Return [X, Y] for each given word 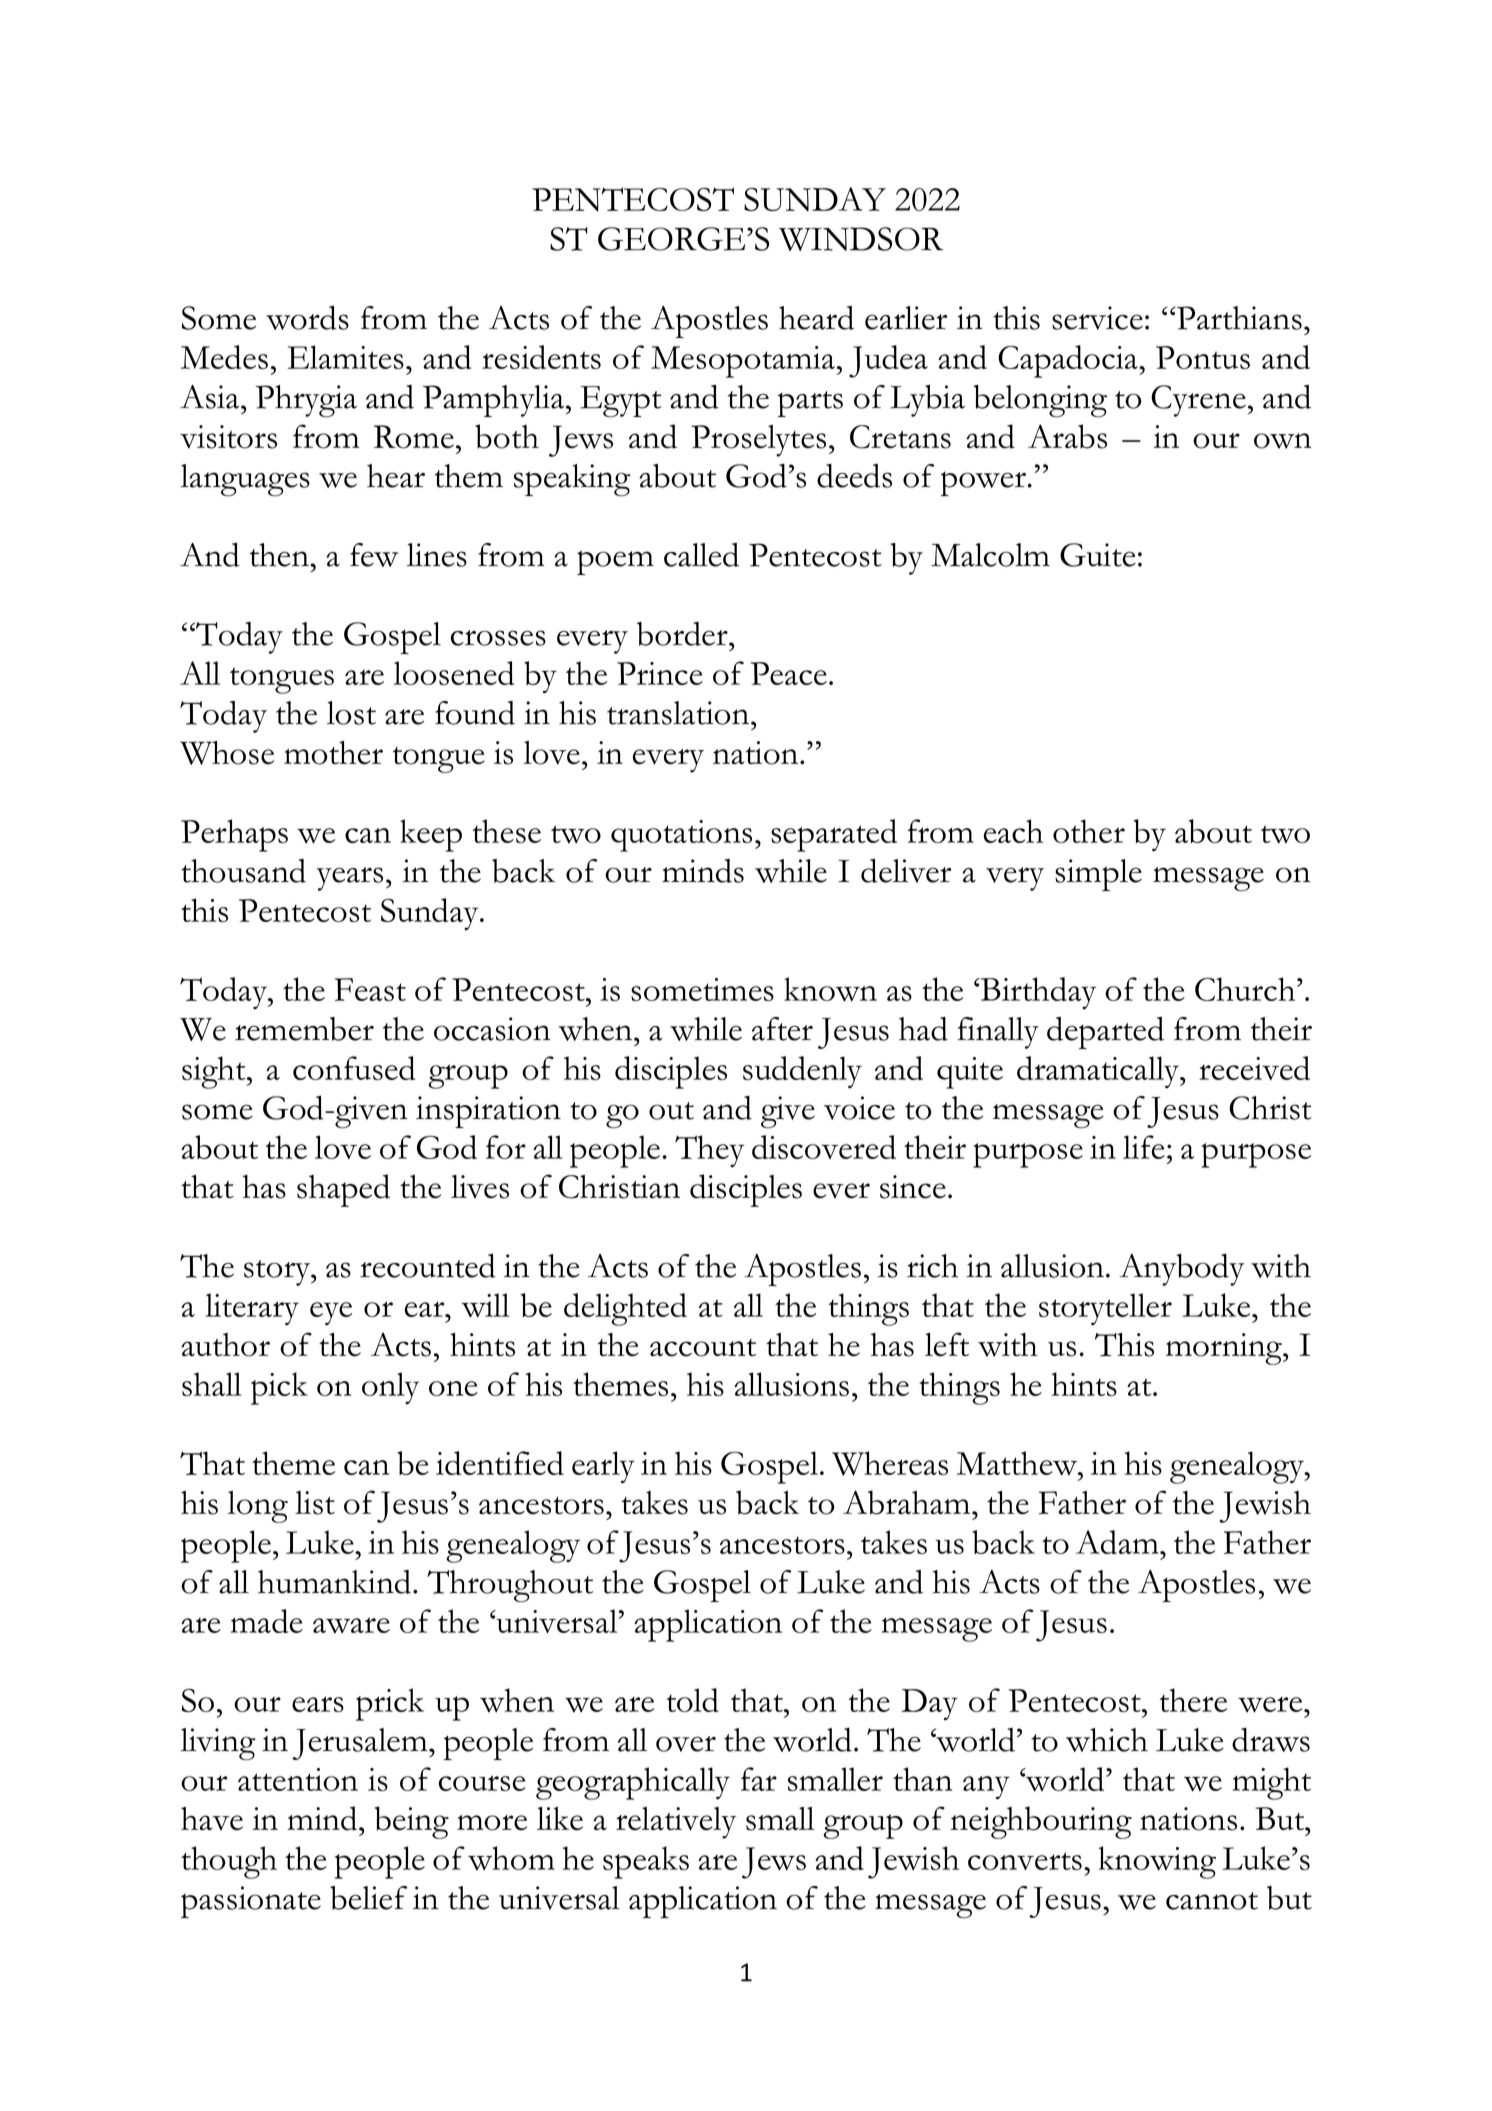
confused [354, 1068]
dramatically [1099, 1072]
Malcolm [990, 555]
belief [368, 1898]
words [307, 318]
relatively [676, 1823]
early [603, 1467]
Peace [789, 673]
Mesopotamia [743, 362]
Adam [1118, 1542]
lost [351, 713]
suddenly [802, 1072]
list [315, 1503]
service [1097, 318]
